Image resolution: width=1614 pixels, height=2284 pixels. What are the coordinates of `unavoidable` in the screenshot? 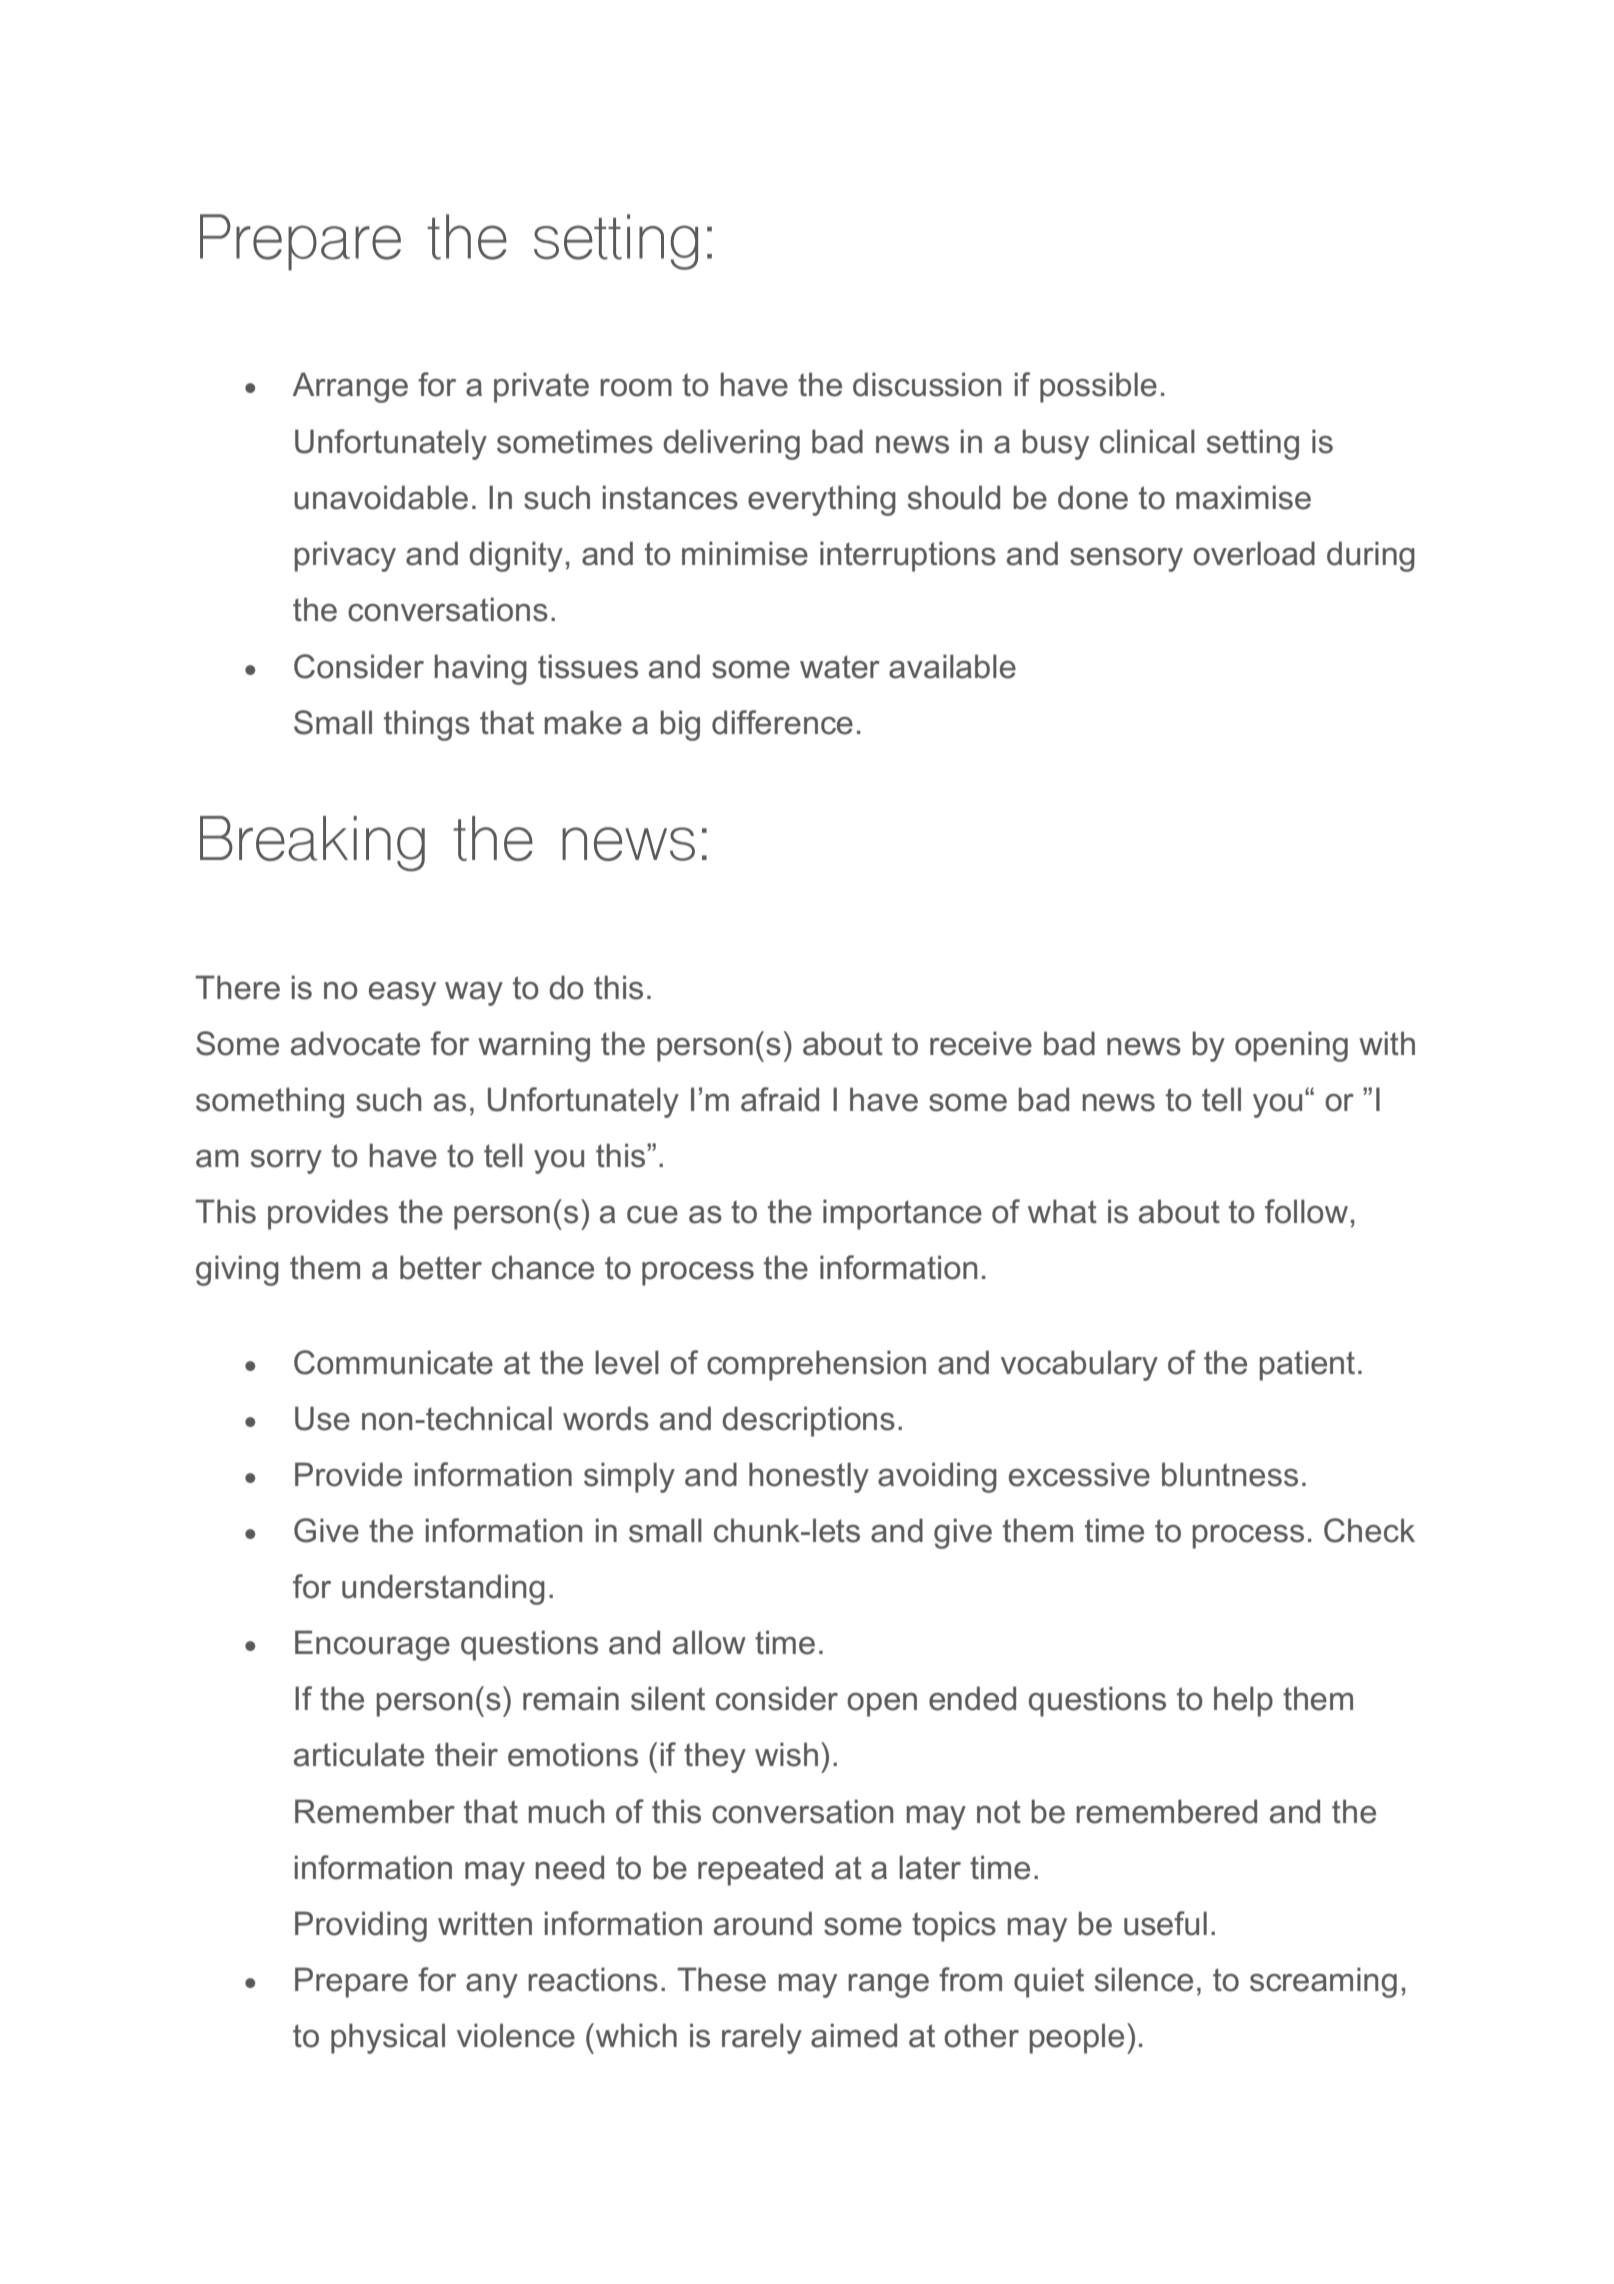 It's located at (381, 497).
